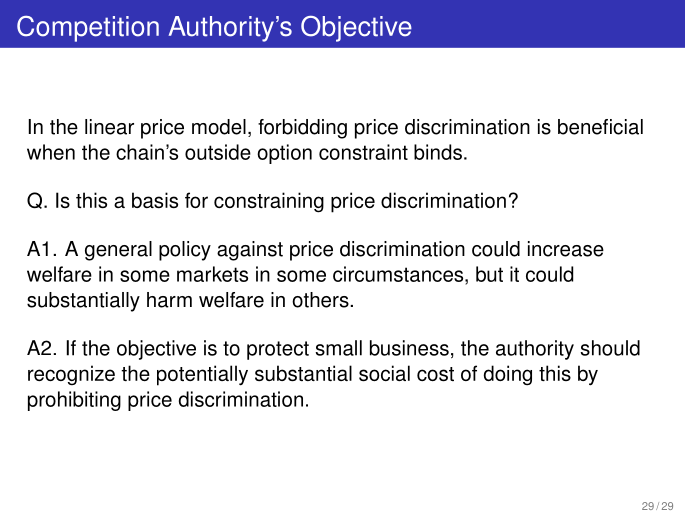  What do you see at coordinates (74, 401) in the screenshot?
I see `prohibiting` at bounding box center [74, 401].
